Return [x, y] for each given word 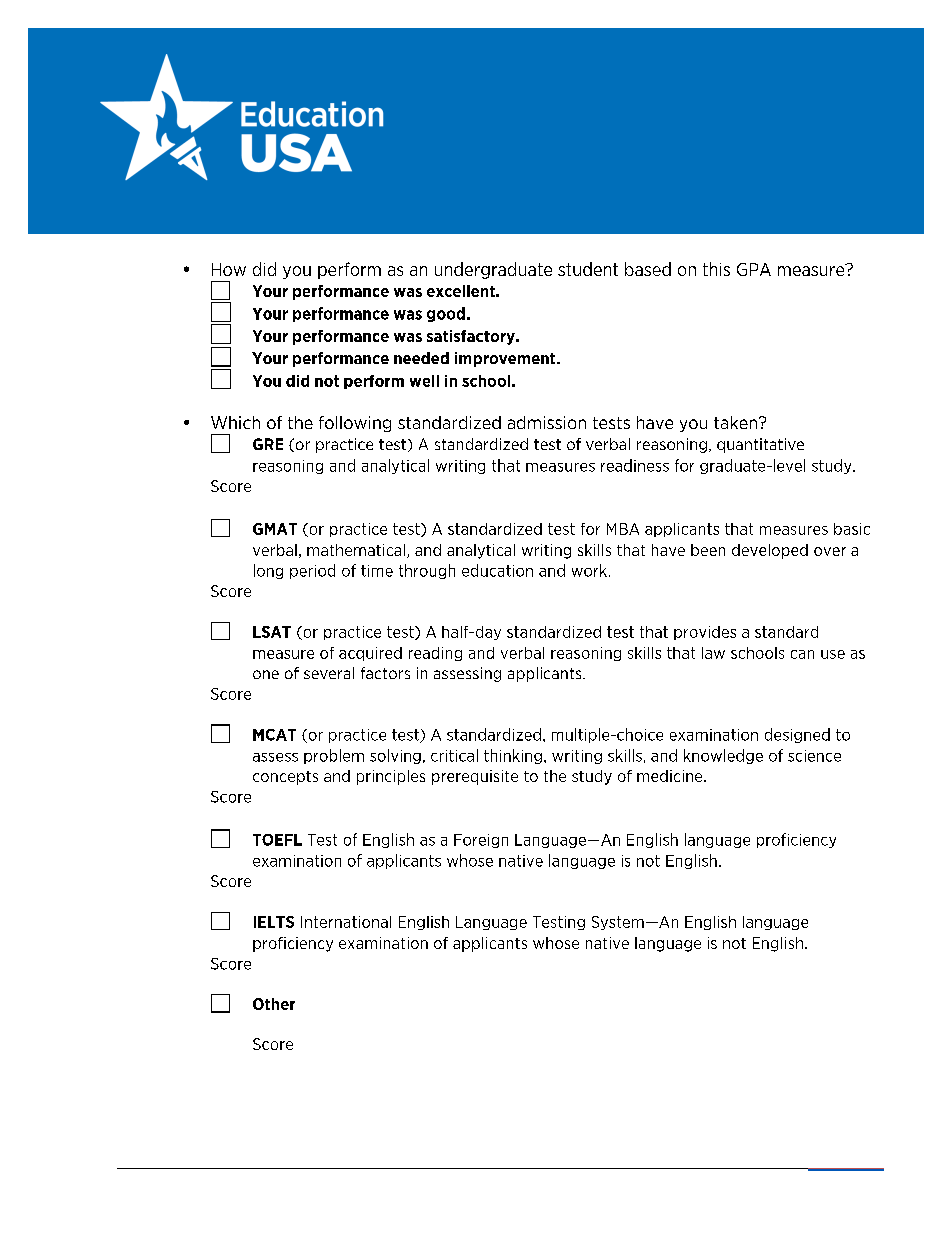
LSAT [272, 632]
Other [274, 1004]
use [833, 654]
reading [435, 654]
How [229, 269]
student [588, 269]
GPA [754, 269]
